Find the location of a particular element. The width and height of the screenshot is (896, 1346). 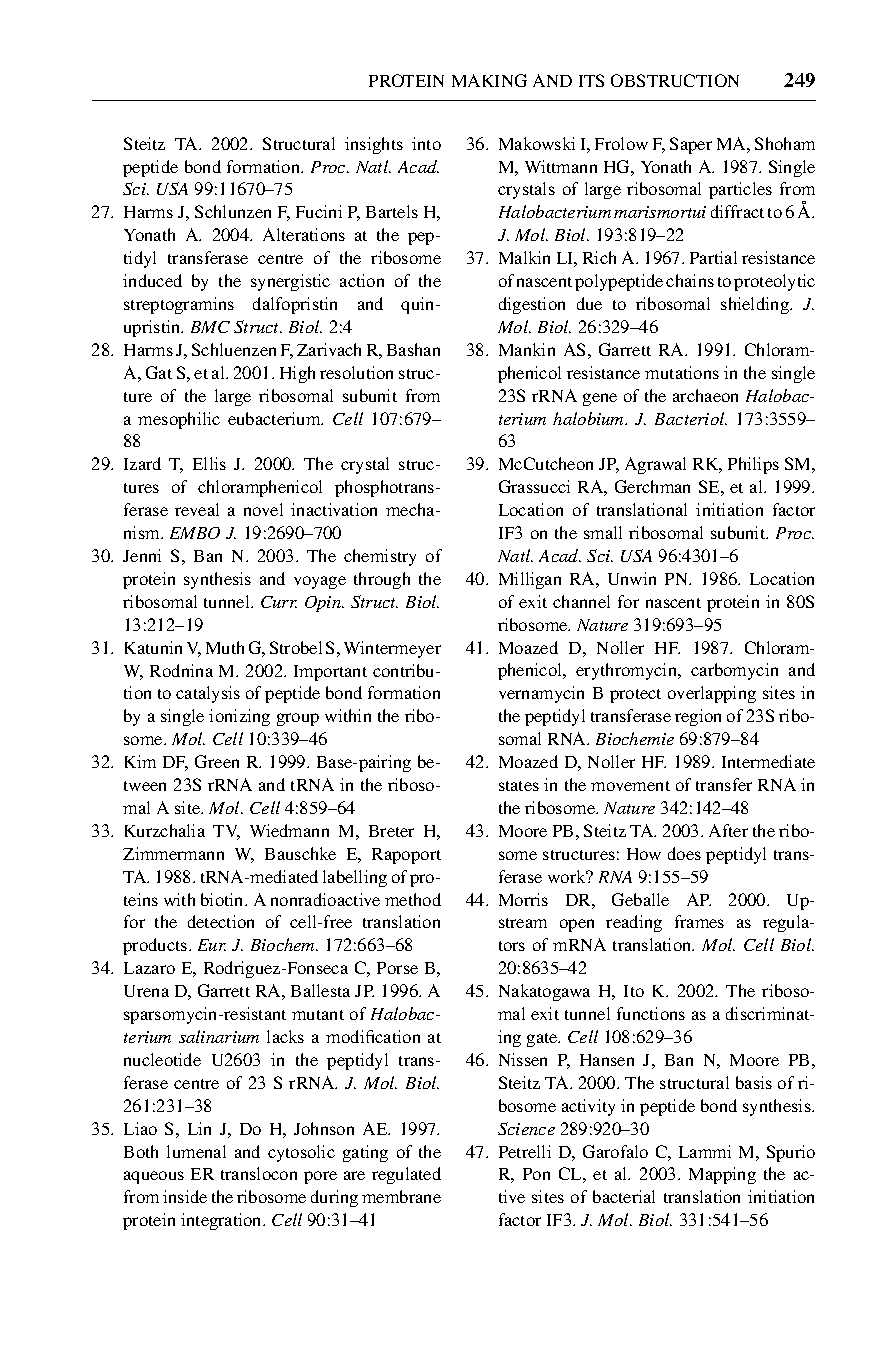

inside is located at coordinates (185, 1196).
